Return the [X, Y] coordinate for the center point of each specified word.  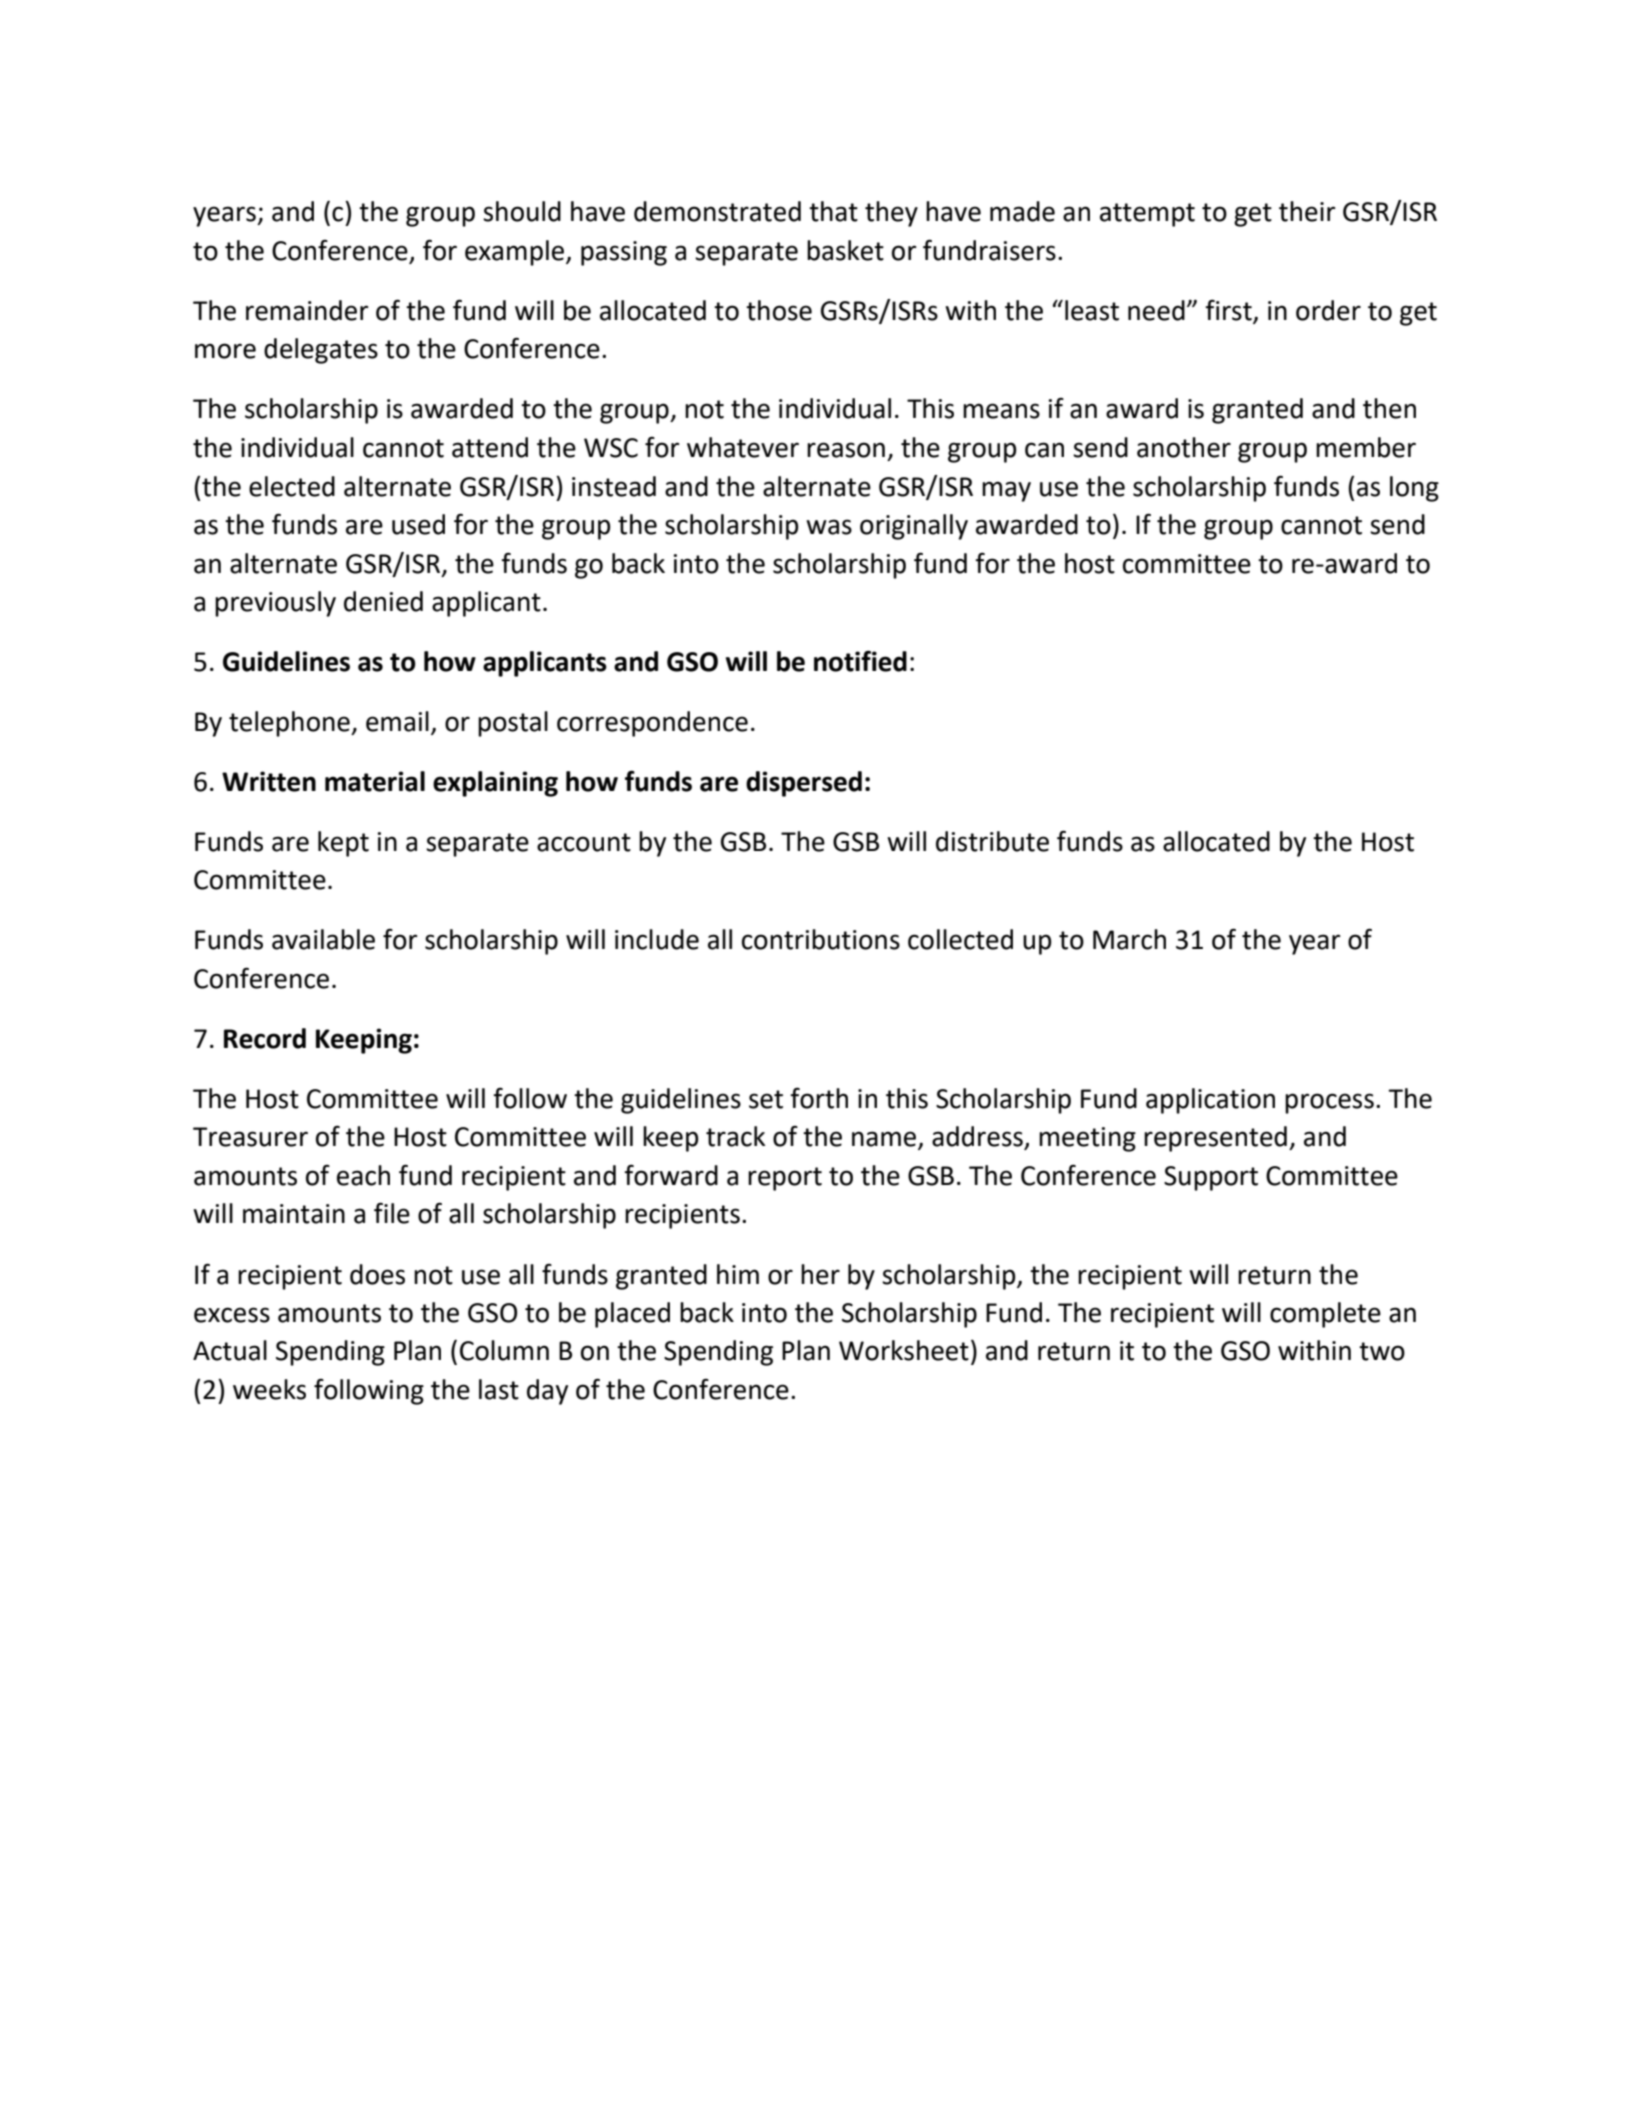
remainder [307, 310]
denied [383, 601]
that [833, 211]
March [1129, 939]
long [1414, 489]
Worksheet [904, 1350]
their [1307, 211]
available [323, 939]
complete [1325, 1315]
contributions [821, 939]
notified [860, 661]
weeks [269, 1389]
